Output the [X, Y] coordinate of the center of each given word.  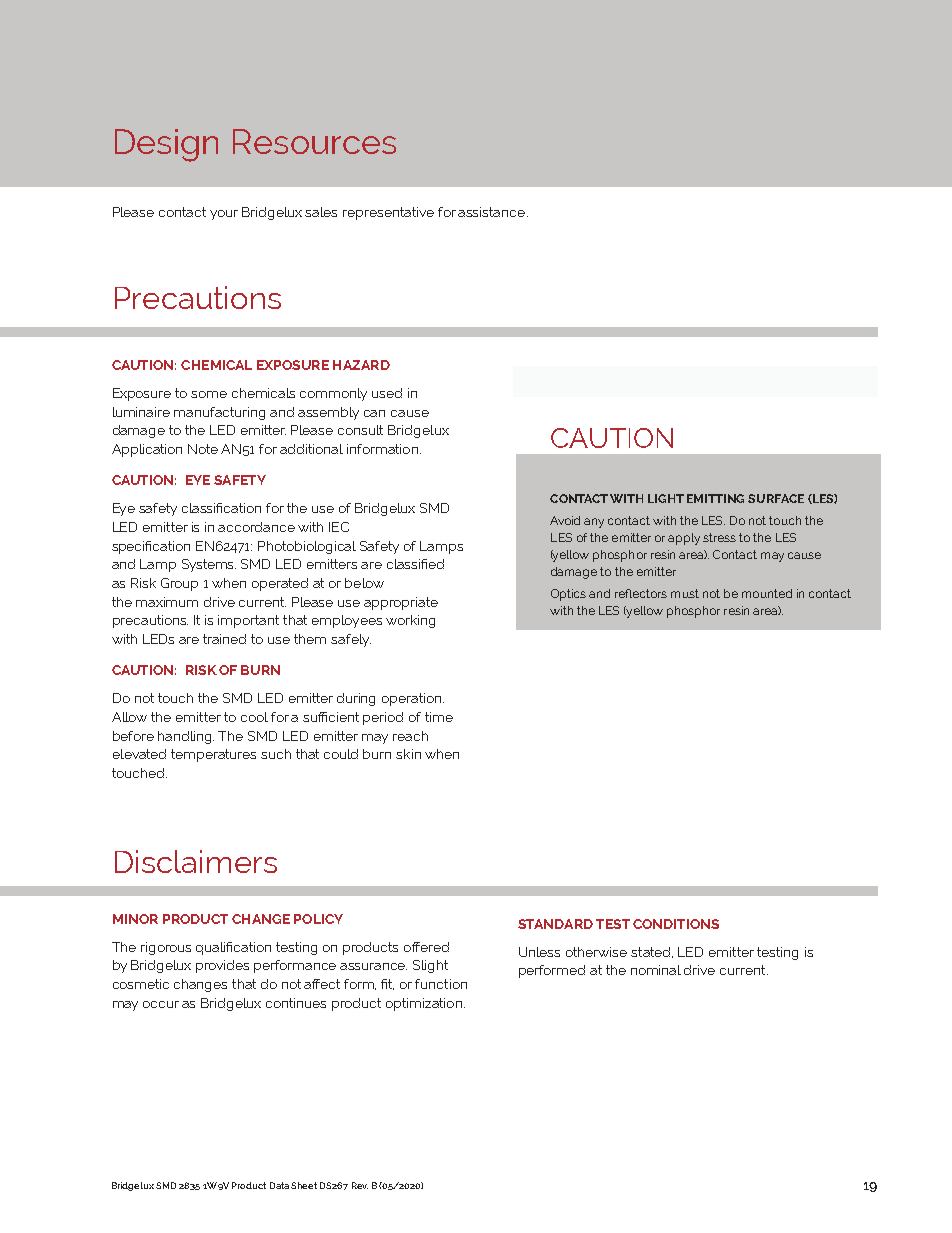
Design [166, 145]
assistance [493, 212]
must [685, 593]
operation [413, 699]
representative [388, 213]
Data [279, 1185]
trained [224, 639]
